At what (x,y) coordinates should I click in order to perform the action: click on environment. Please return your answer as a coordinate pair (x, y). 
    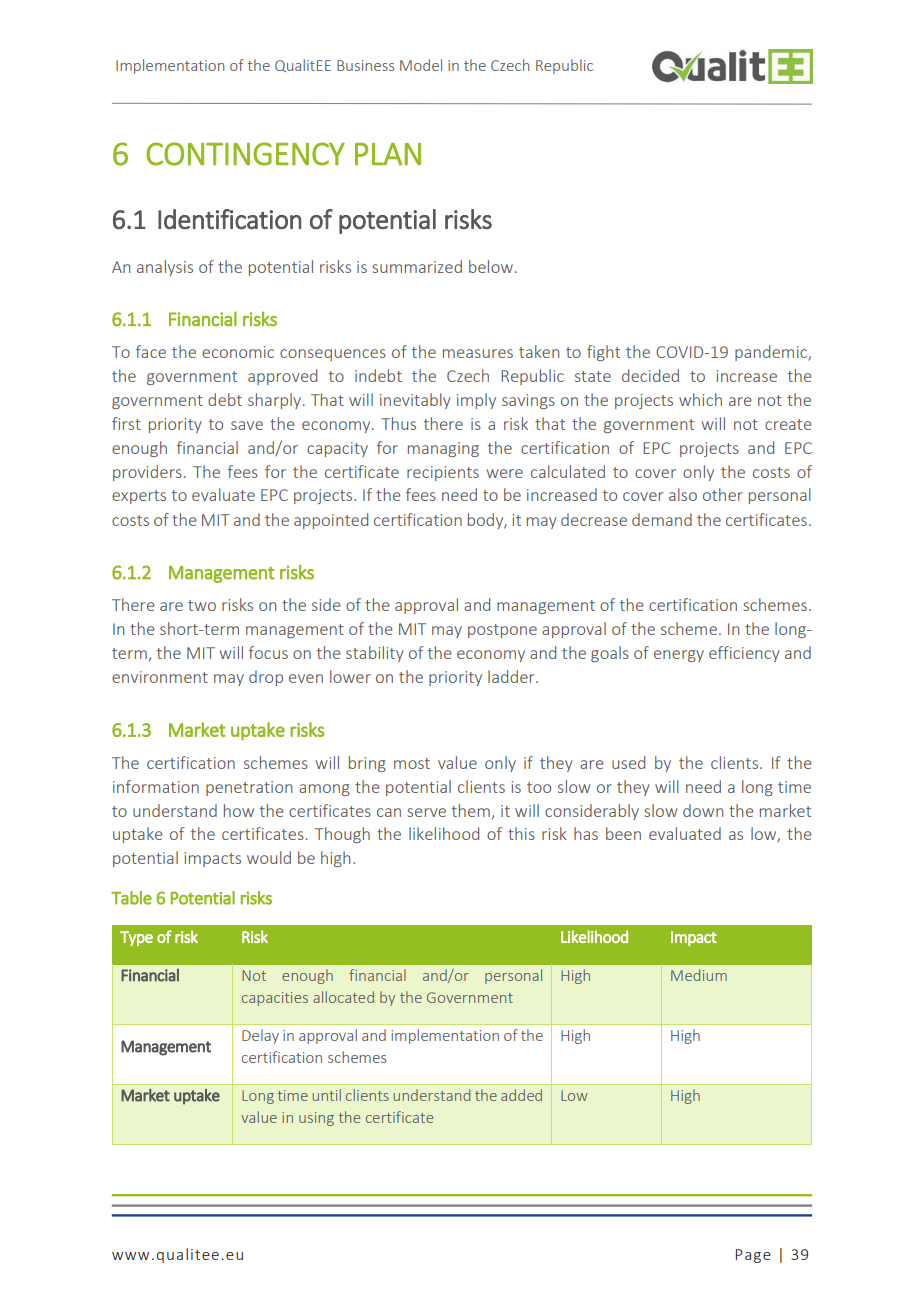
    Looking at the image, I should click on (160, 677).
